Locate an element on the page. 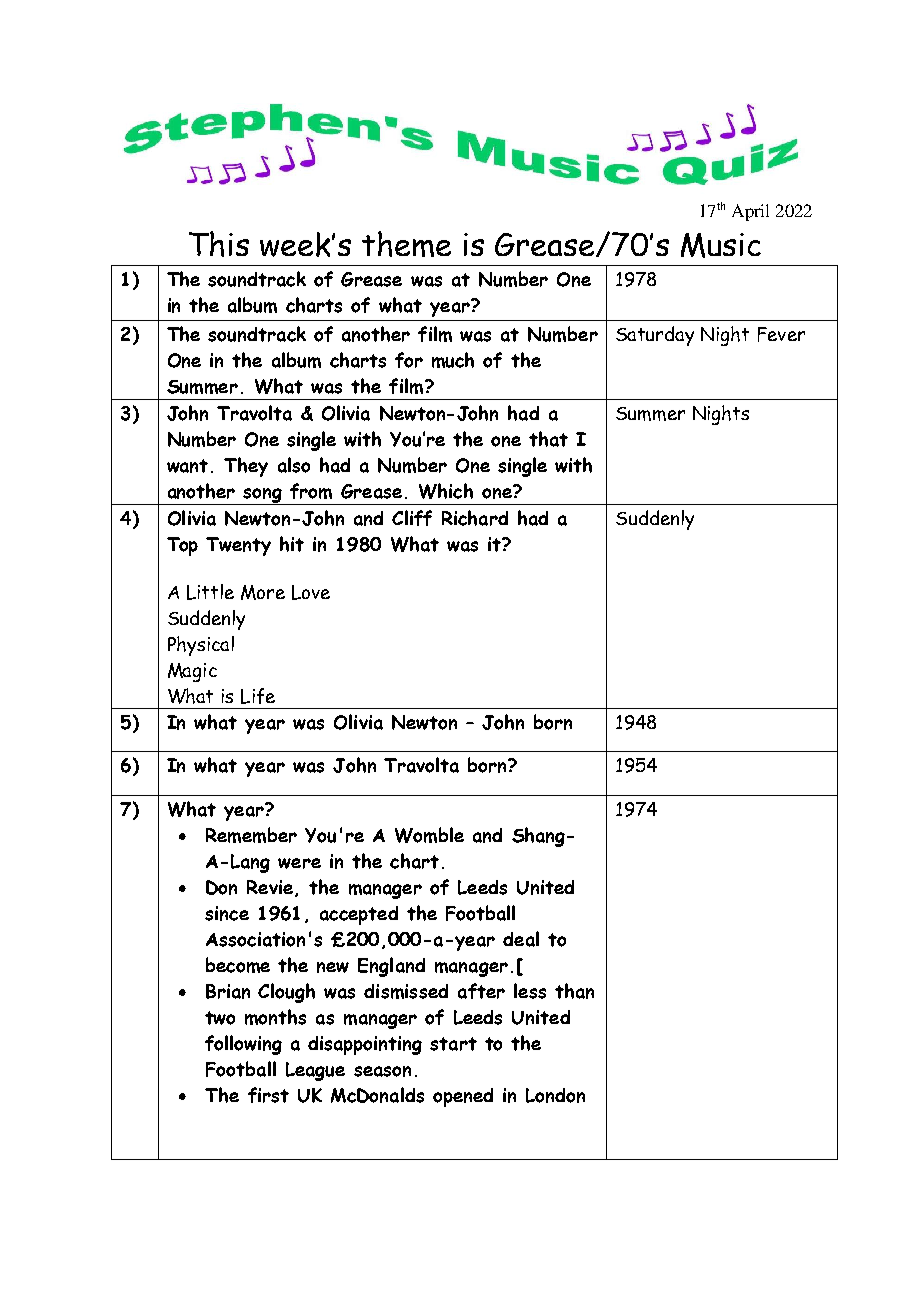 Image resolution: width=924 pixels, height=1308 pixels. that is located at coordinates (548, 439).
